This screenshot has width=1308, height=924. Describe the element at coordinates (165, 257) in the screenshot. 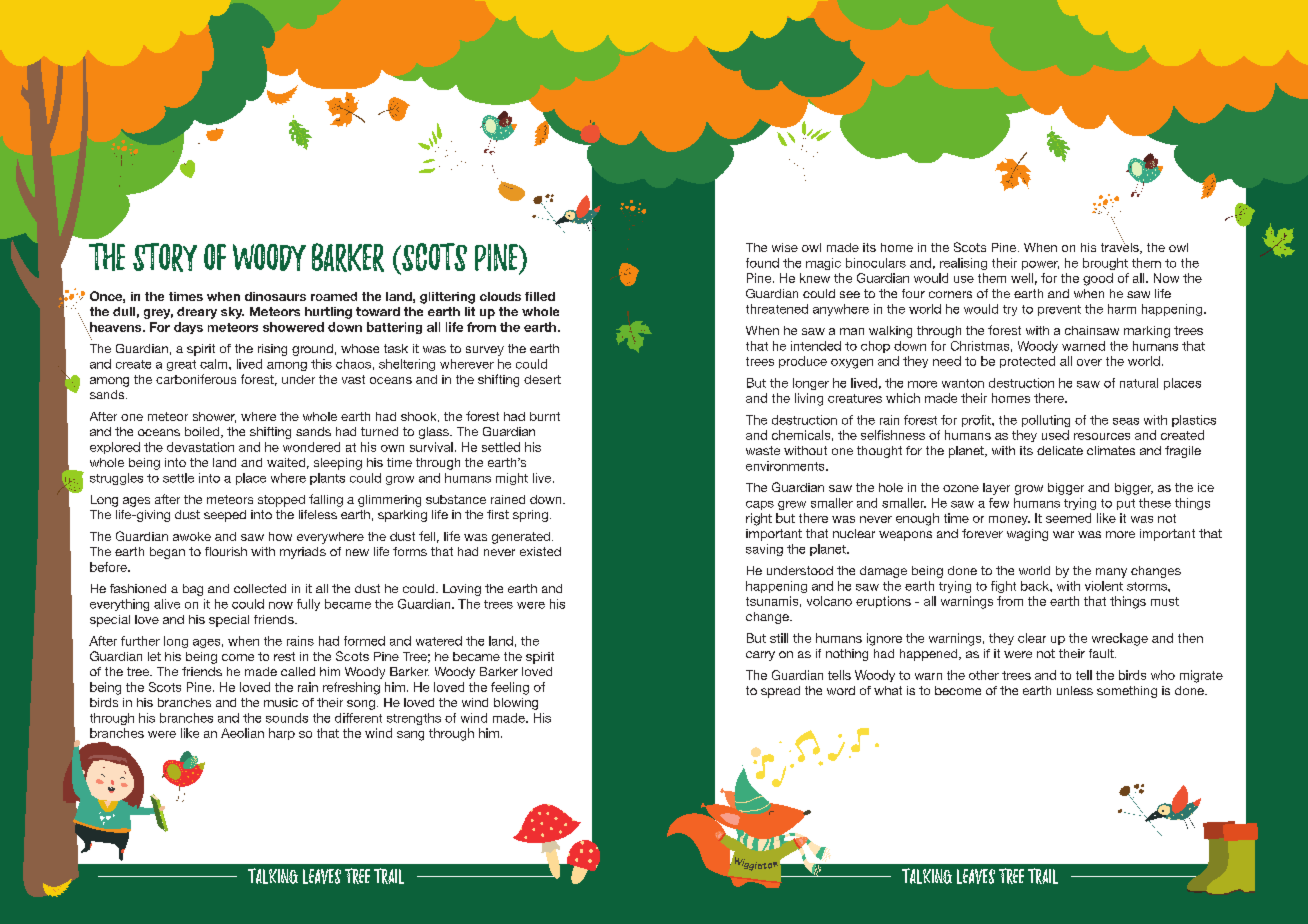

I see `story` at that location.
